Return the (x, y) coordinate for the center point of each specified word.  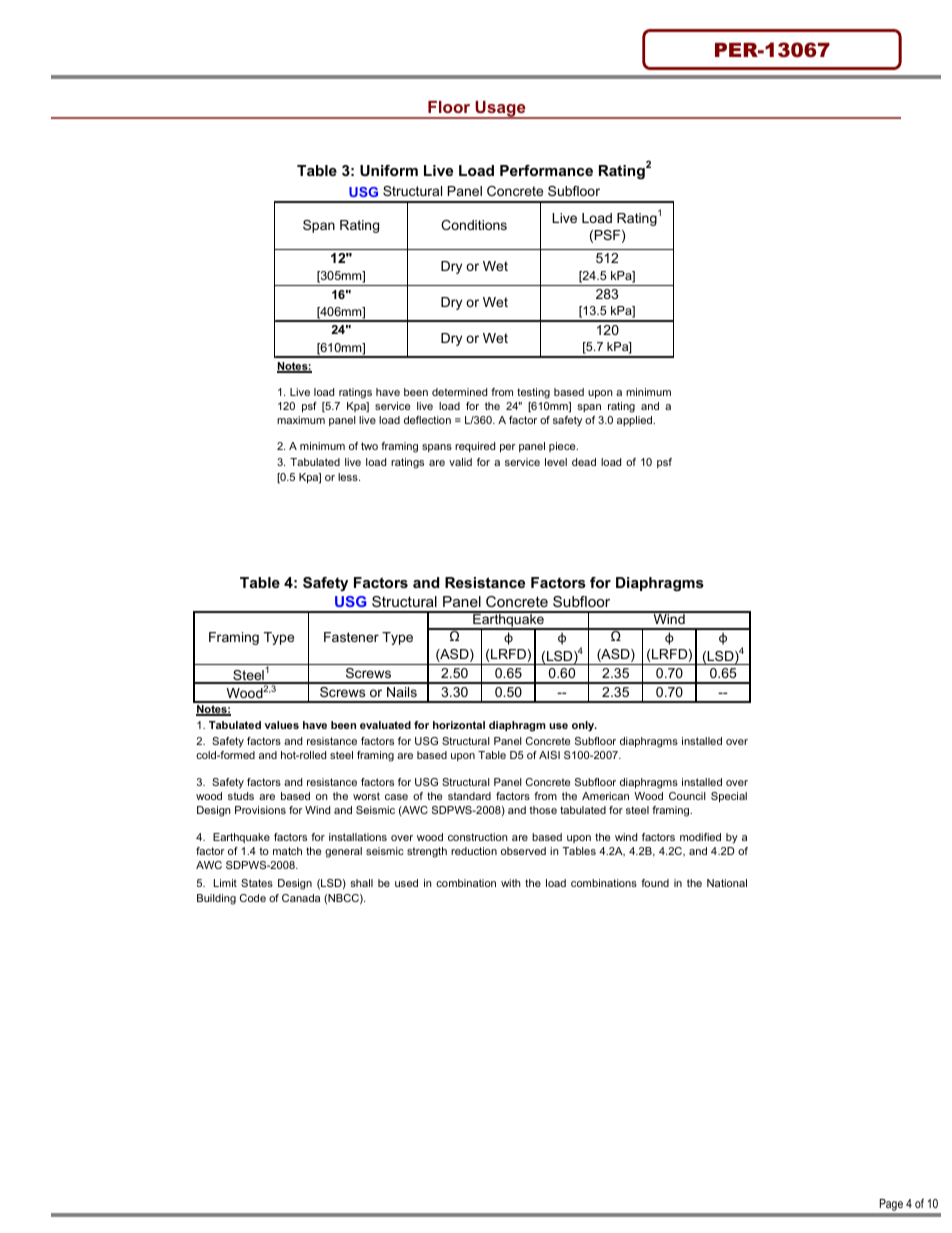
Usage (500, 110)
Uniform (389, 170)
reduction (474, 851)
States (257, 883)
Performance (546, 170)
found (655, 883)
